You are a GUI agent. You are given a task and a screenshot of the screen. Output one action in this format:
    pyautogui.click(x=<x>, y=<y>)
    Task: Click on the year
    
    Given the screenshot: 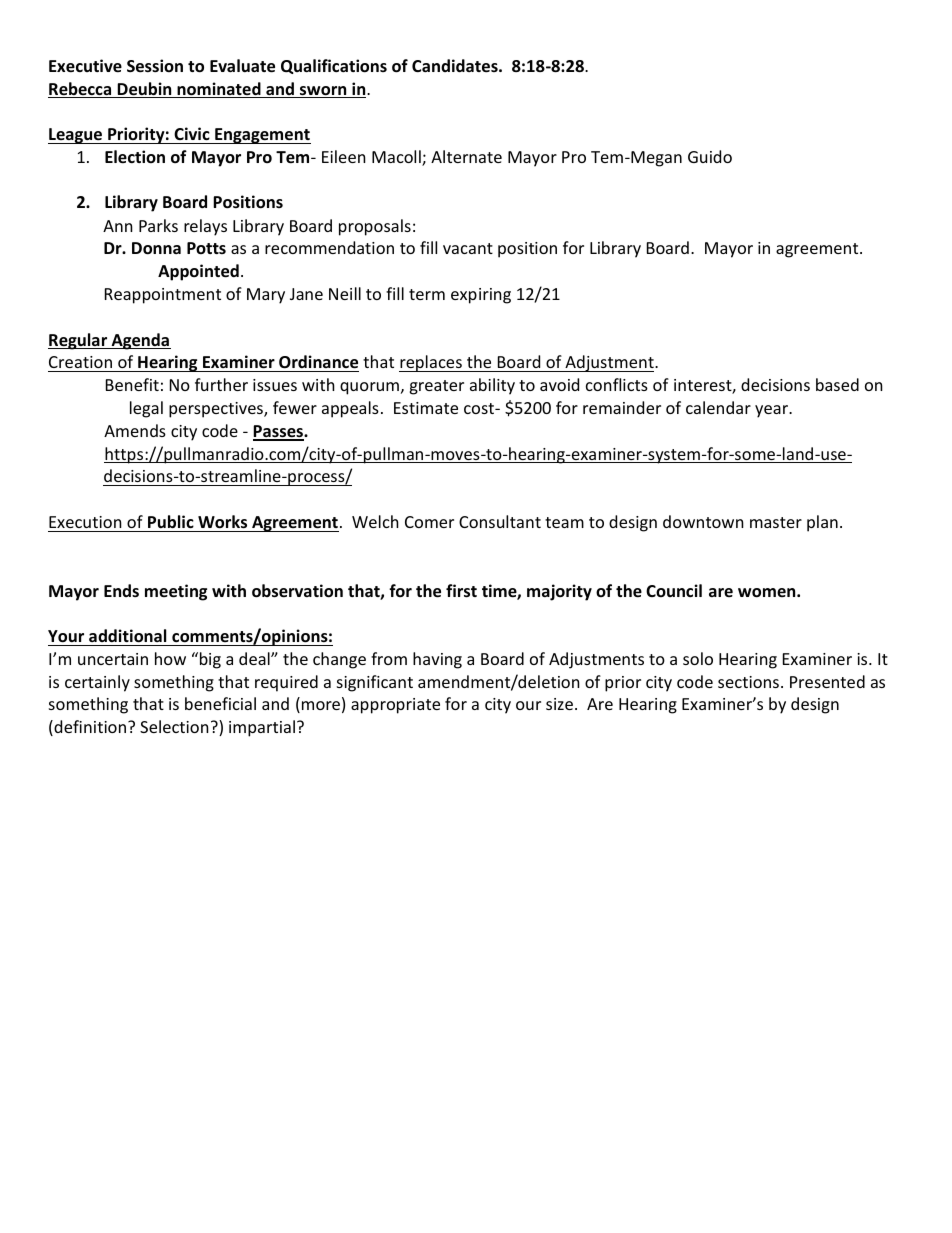 What is the action you would take?
    pyautogui.click(x=773, y=411)
